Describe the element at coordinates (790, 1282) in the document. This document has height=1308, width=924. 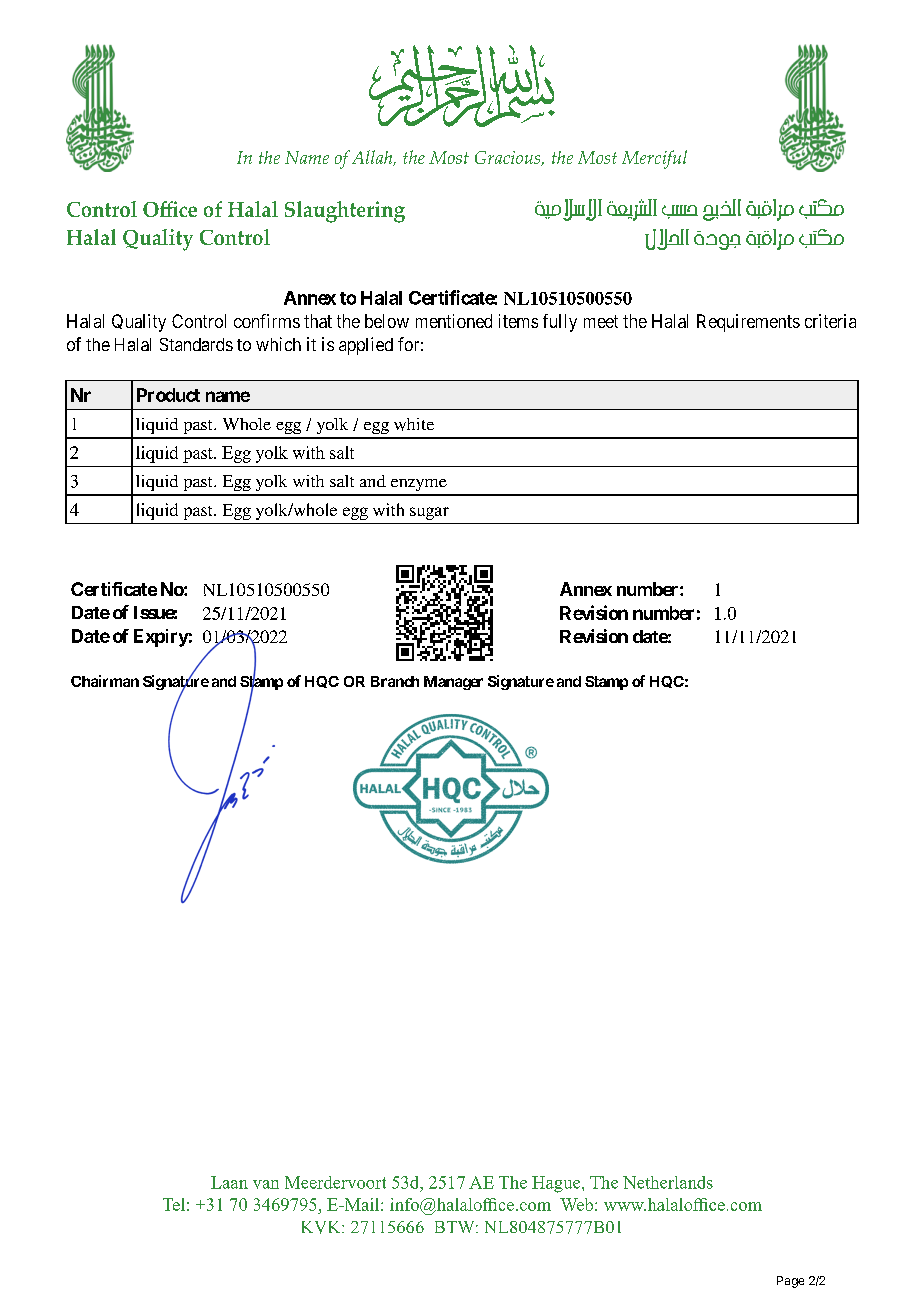
I see `Page` at that location.
